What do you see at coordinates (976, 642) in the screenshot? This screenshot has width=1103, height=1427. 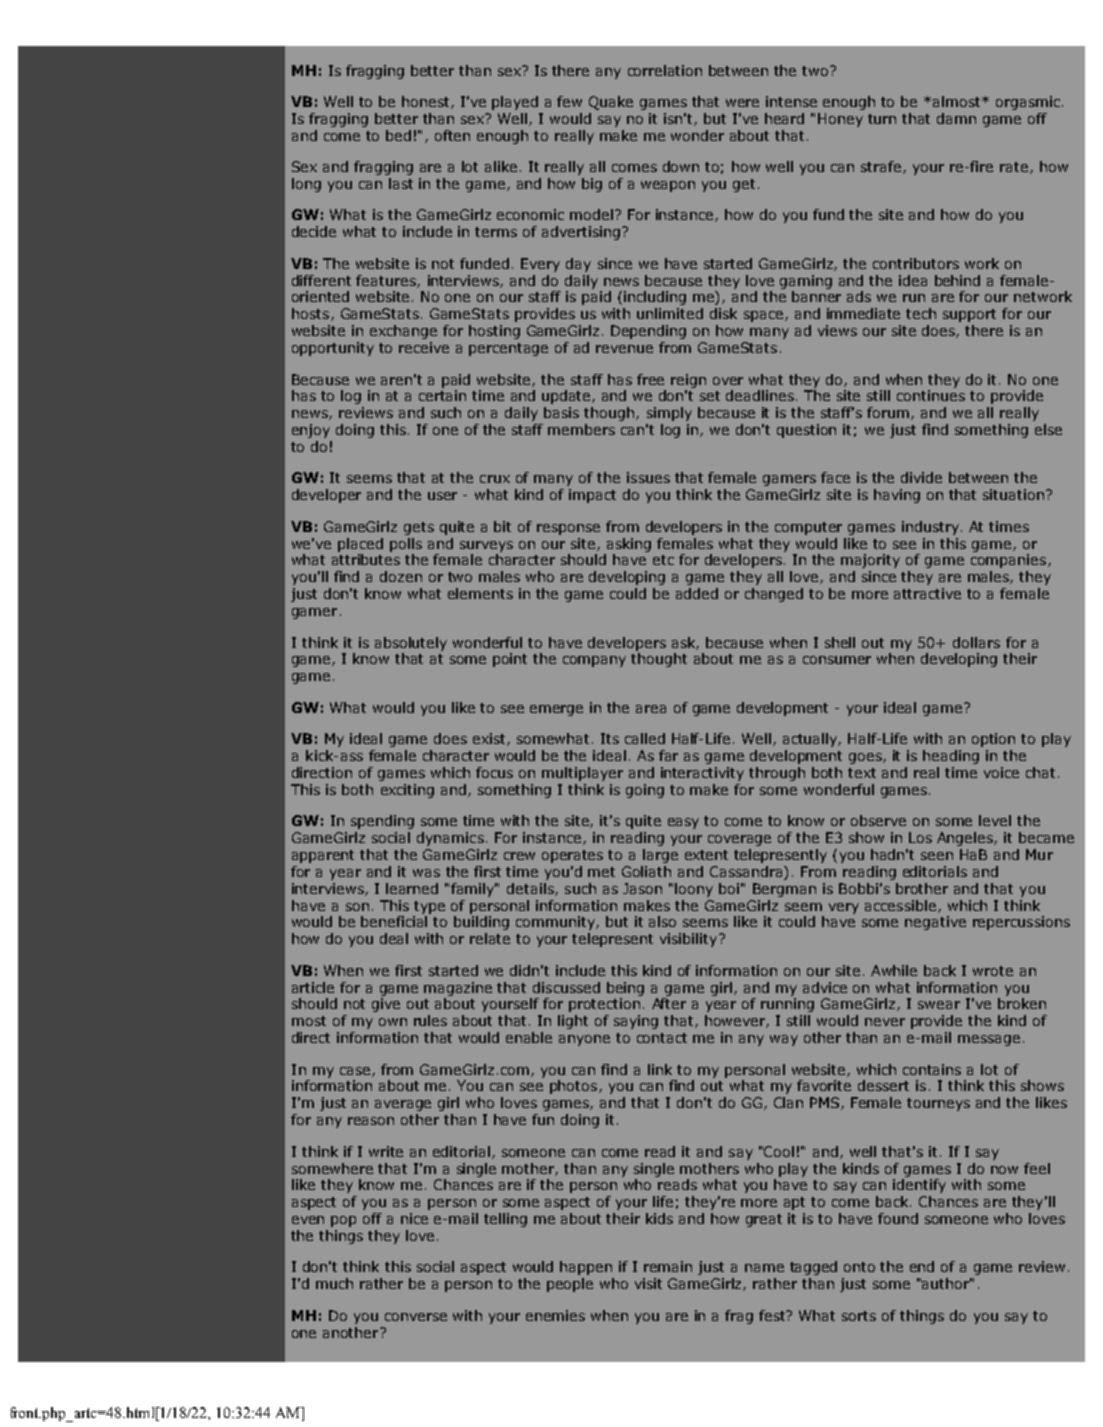 I see `dollars` at bounding box center [976, 642].
